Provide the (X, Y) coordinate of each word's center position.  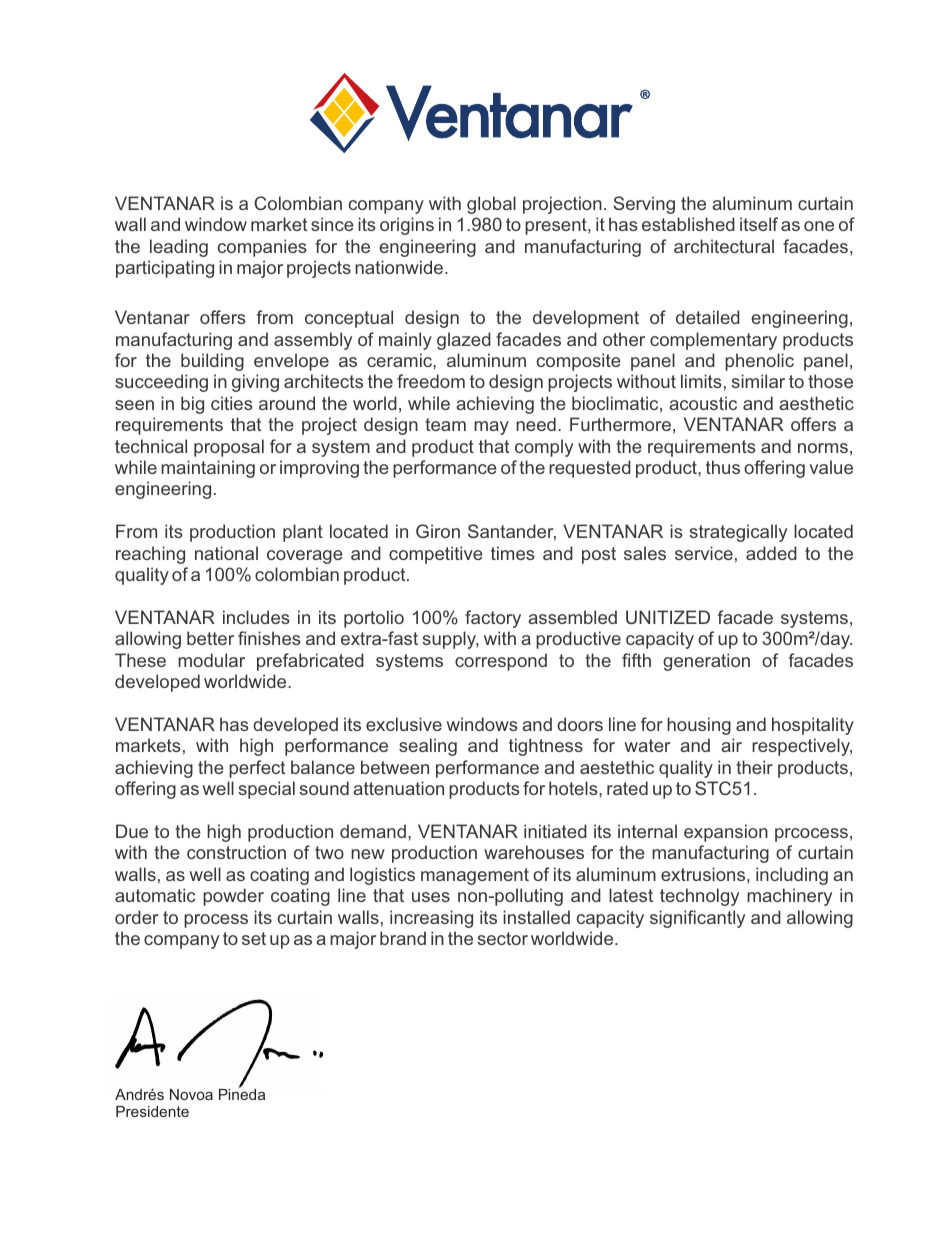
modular (211, 660)
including (792, 876)
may (491, 428)
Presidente (152, 1111)
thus (723, 467)
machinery (789, 897)
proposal (229, 448)
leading (179, 248)
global (491, 205)
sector (502, 938)
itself (759, 224)
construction (236, 852)
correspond (501, 662)
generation (706, 662)
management (475, 876)
